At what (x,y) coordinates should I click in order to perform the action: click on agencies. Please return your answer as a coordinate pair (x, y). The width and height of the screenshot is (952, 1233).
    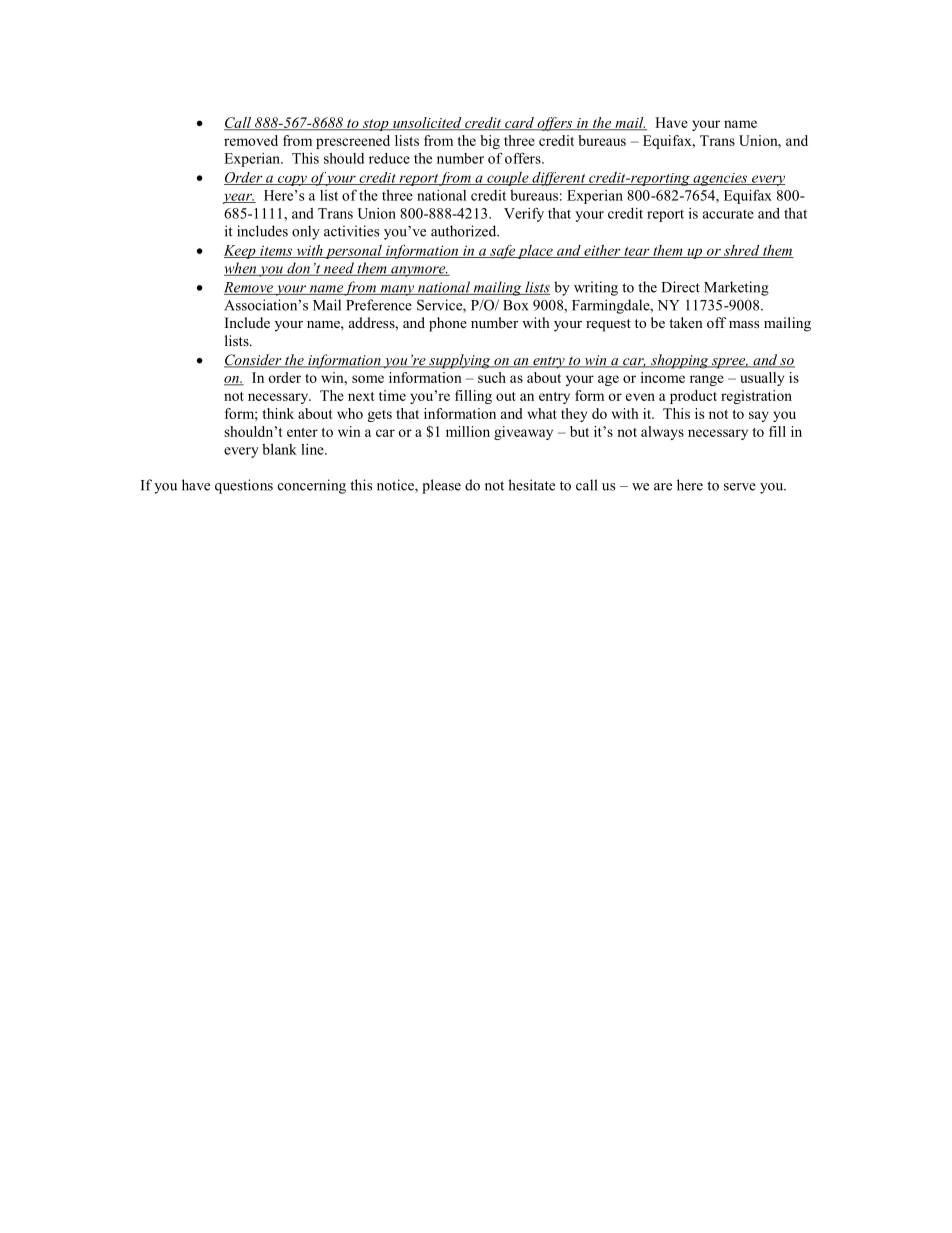
    Looking at the image, I should click on (720, 179).
